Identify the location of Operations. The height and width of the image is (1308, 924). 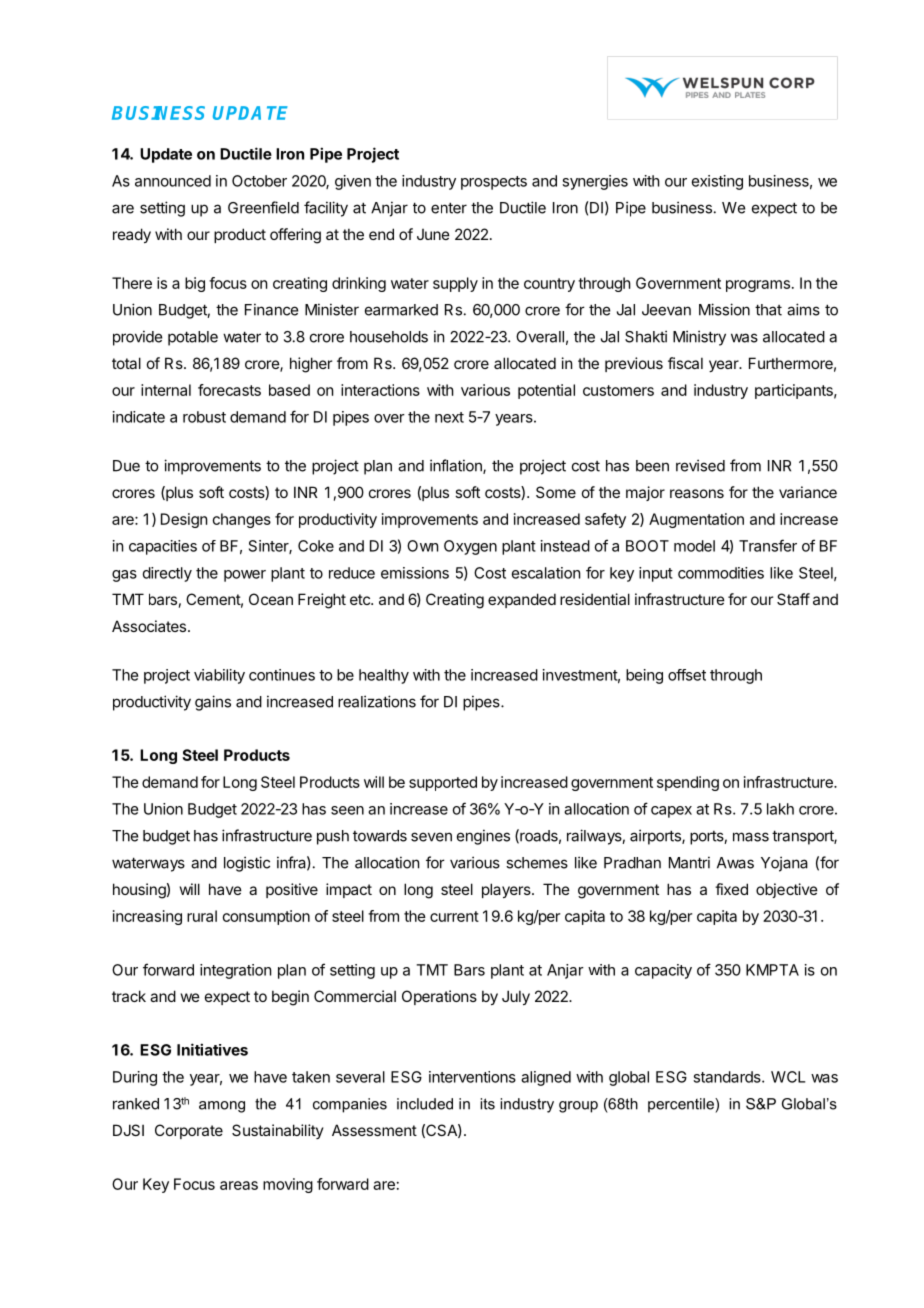
(439, 997).
